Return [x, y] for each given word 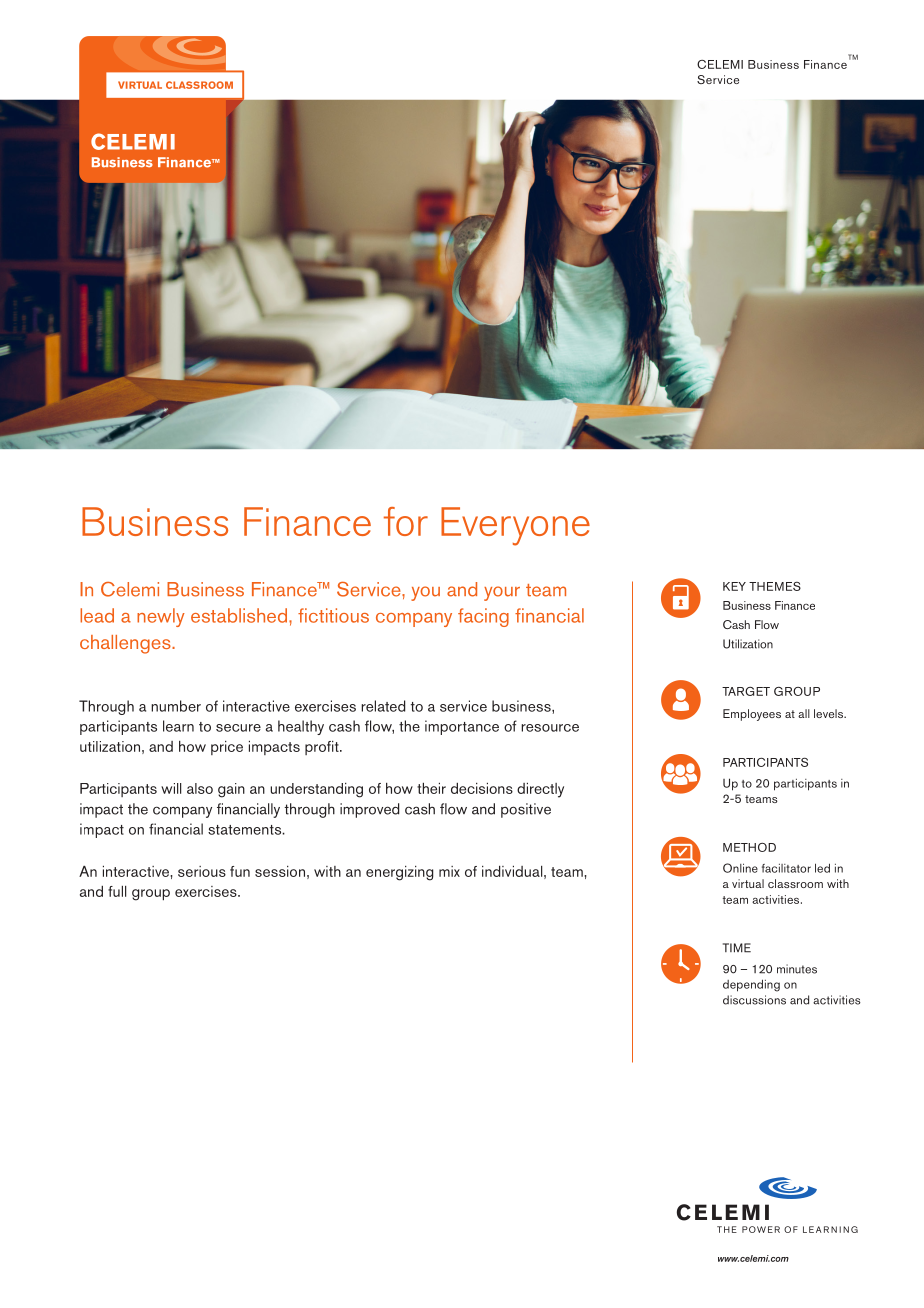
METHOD [749, 847]
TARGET [746, 691]
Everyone [515, 526]
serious [202, 871]
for [406, 521]
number [176, 706]
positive [526, 810]
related [383, 706]
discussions [754, 1000]
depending [751, 985]
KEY [734, 586]
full [117, 891]
